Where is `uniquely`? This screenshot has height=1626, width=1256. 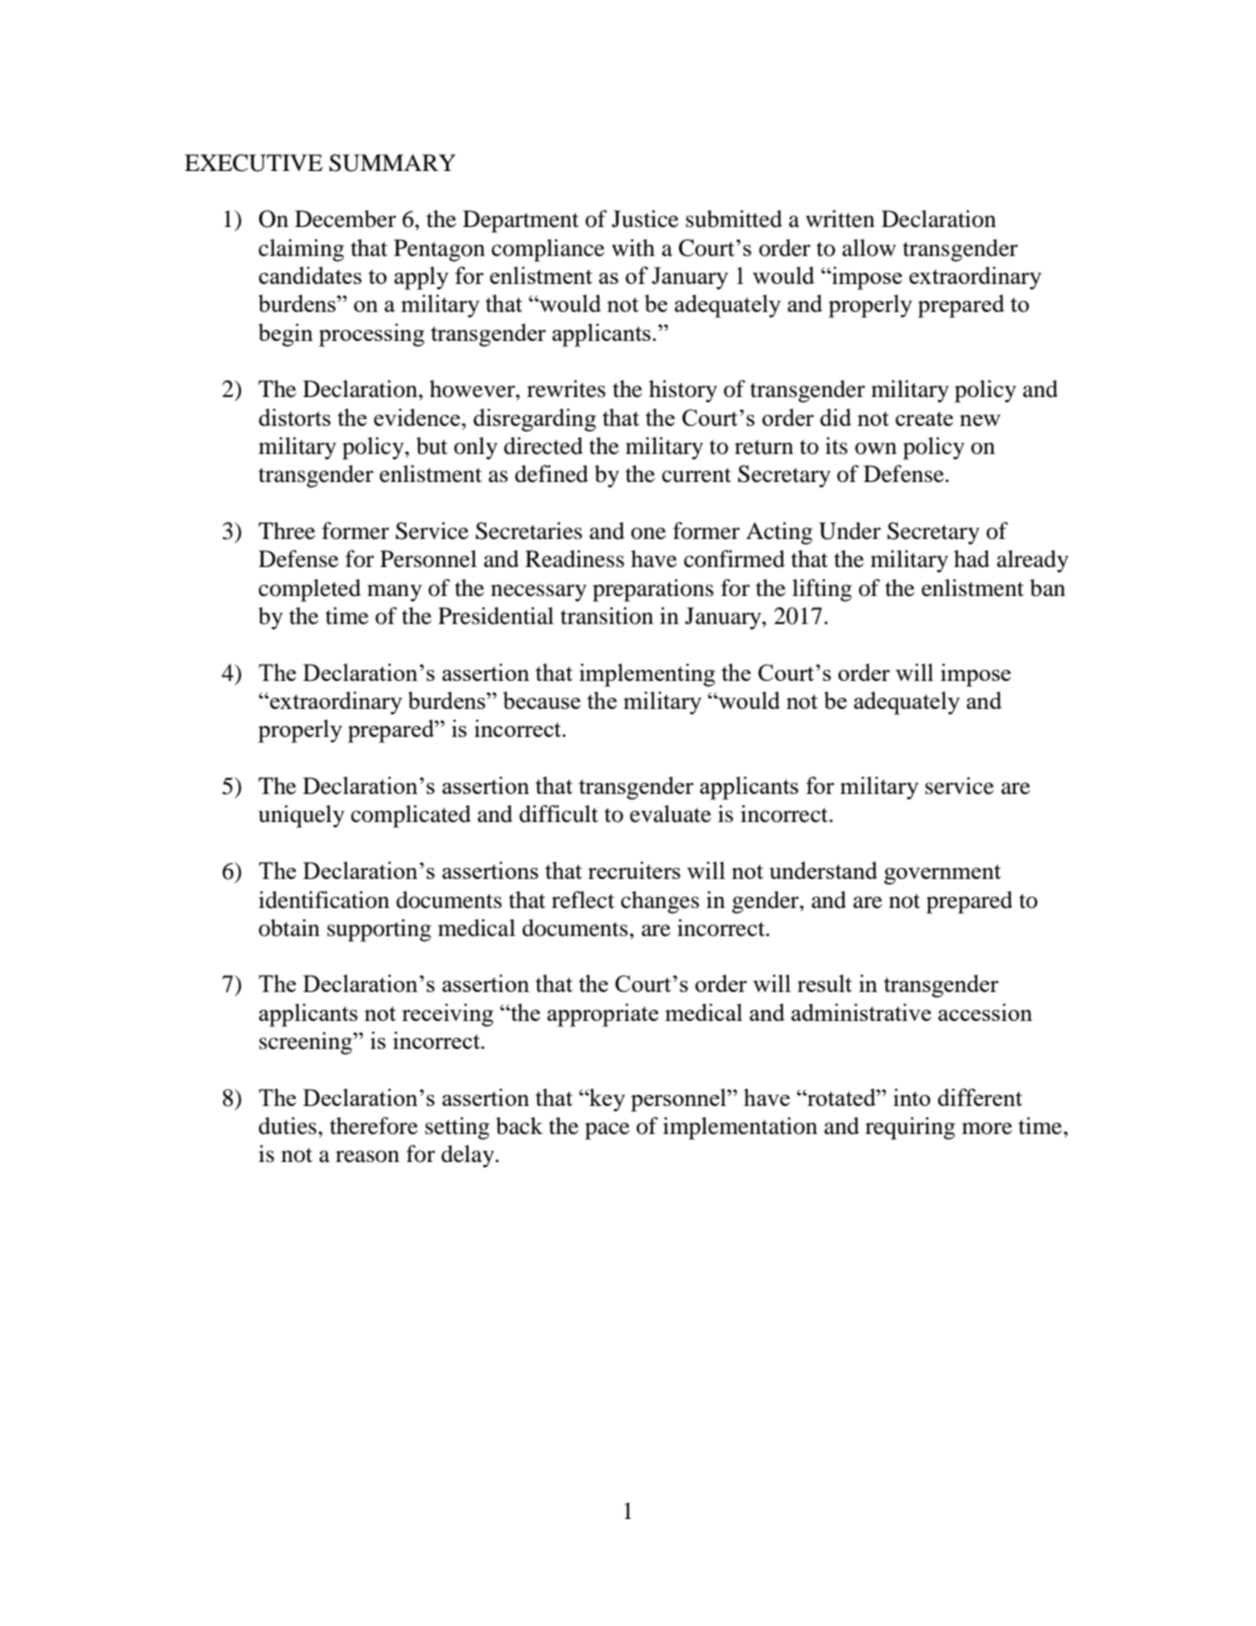
uniquely is located at coordinates (302, 816).
